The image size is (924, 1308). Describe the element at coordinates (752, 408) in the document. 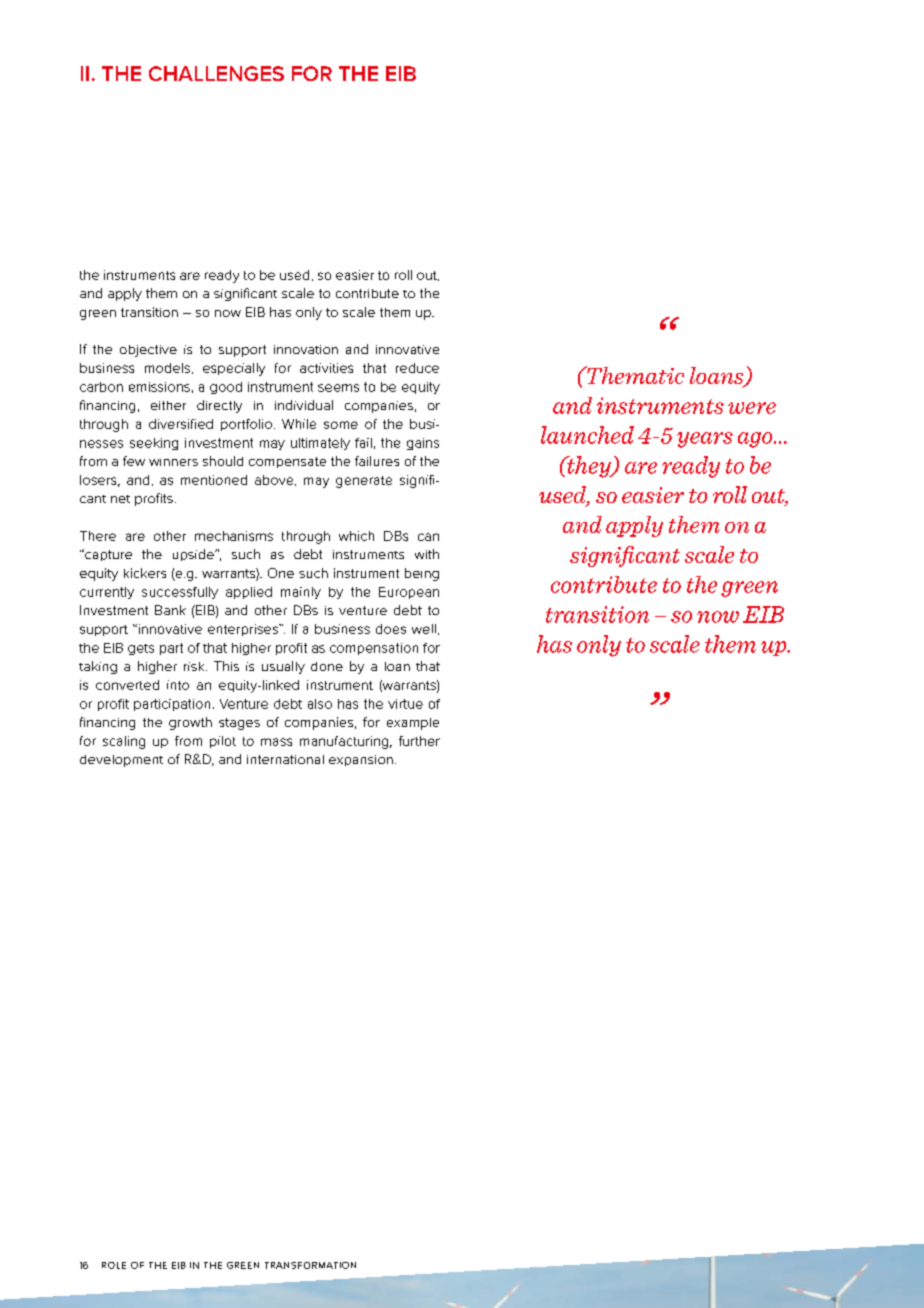

I see `were` at that location.
